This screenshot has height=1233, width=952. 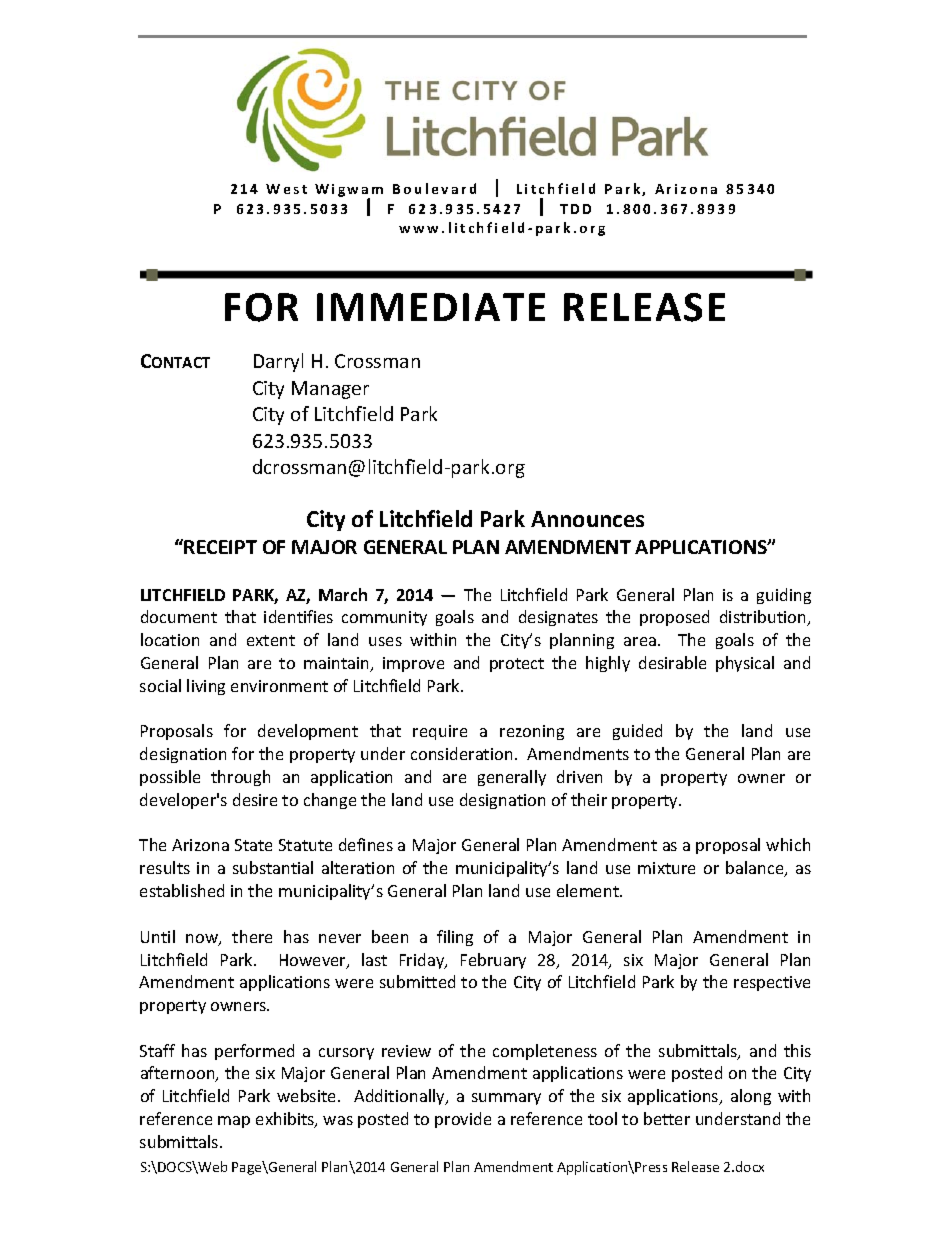 I want to click on extent, so click(x=271, y=640).
